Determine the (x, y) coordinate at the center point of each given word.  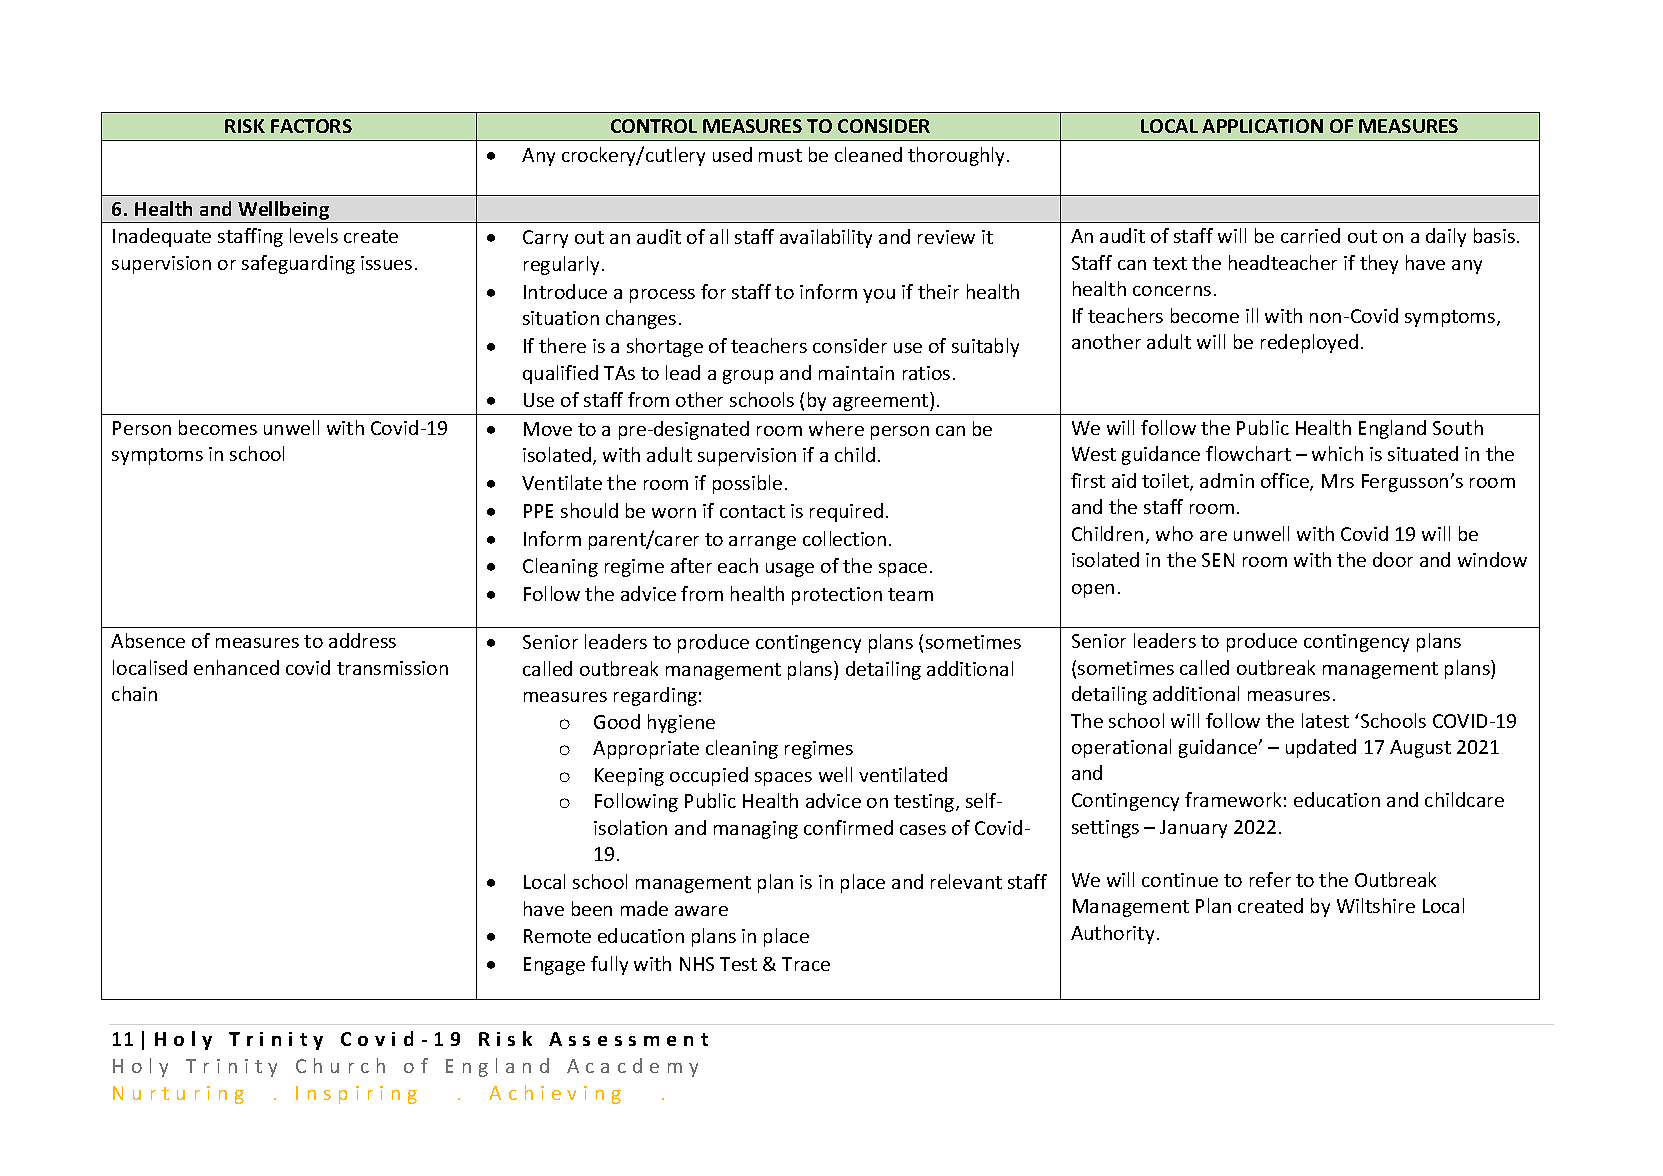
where (836, 428)
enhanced (236, 667)
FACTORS (311, 126)
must (780, 155)
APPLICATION (1262, 126)
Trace (806, 964)
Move (548, 429)
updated (1321, 748)
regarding (655, 696)
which (1337, 453)
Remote (557, 936)
